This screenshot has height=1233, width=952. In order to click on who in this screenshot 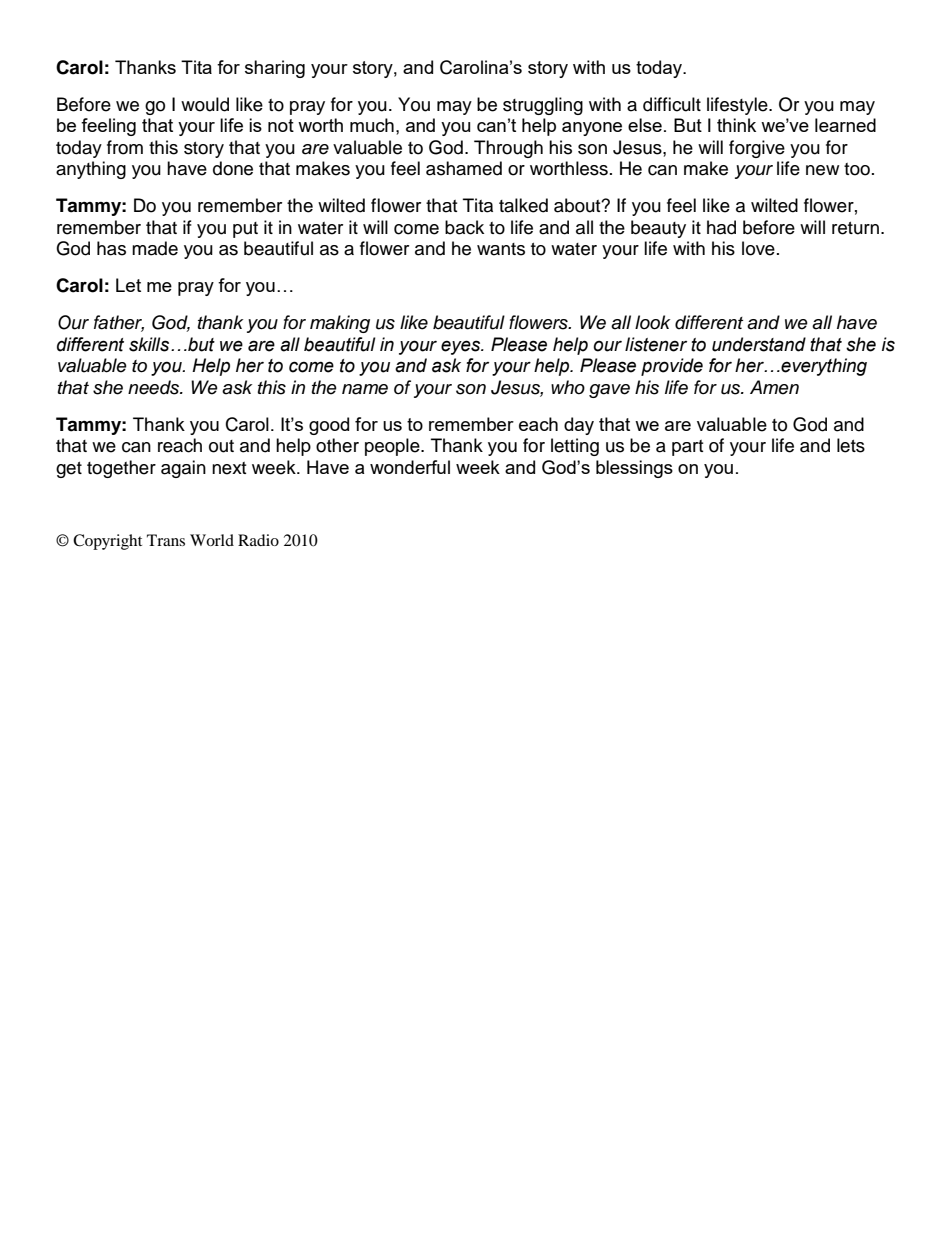, I will do `click(568, 387)`.
